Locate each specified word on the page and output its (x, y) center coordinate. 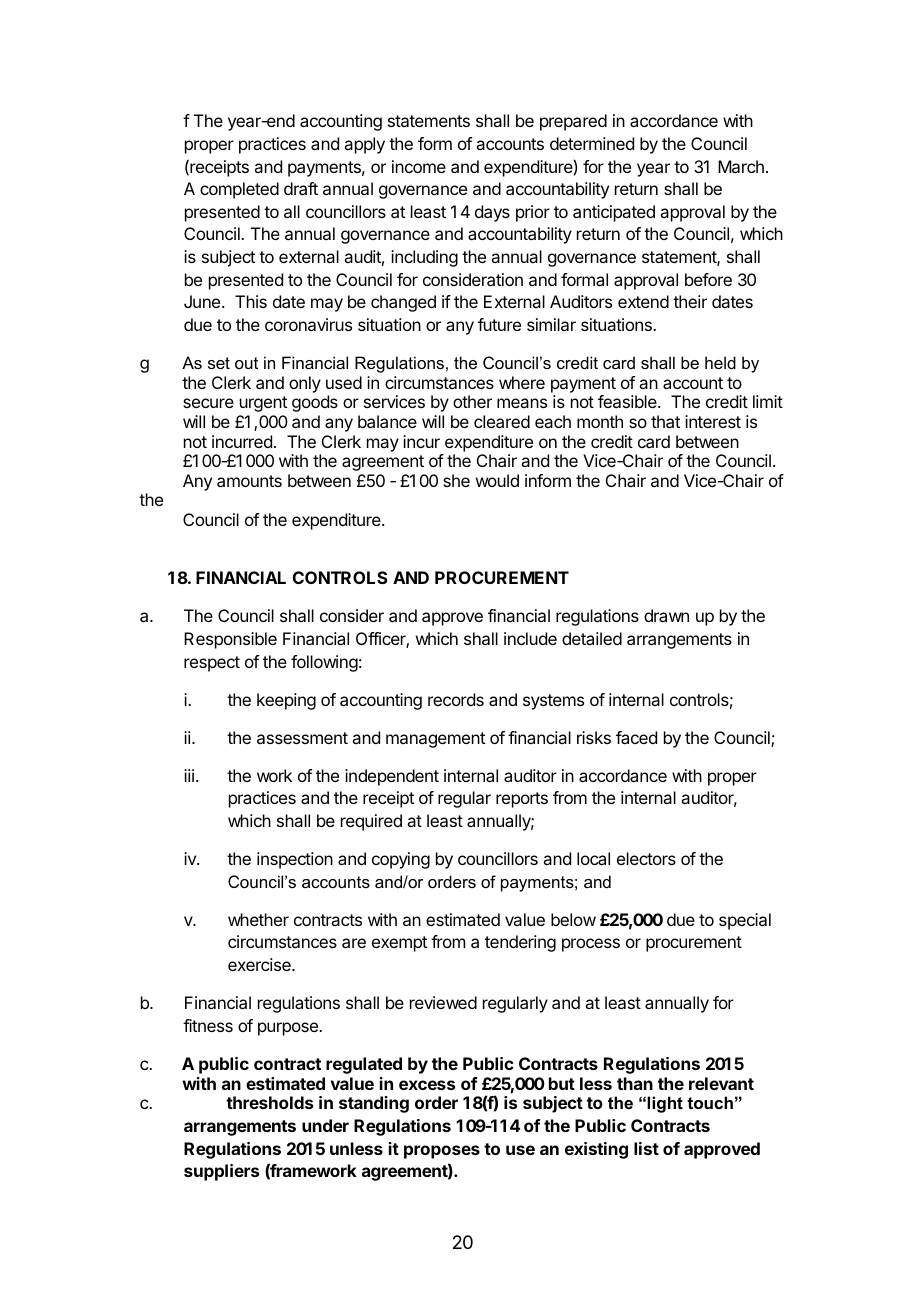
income (419, 166)
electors (646, 858)
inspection (295, 860)
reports (522, 800)
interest (713, 421)
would (497, 480)
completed (239, 190)
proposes (442, 1152)
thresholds (269, 1102)
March (741, 166)
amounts (249, 481)
